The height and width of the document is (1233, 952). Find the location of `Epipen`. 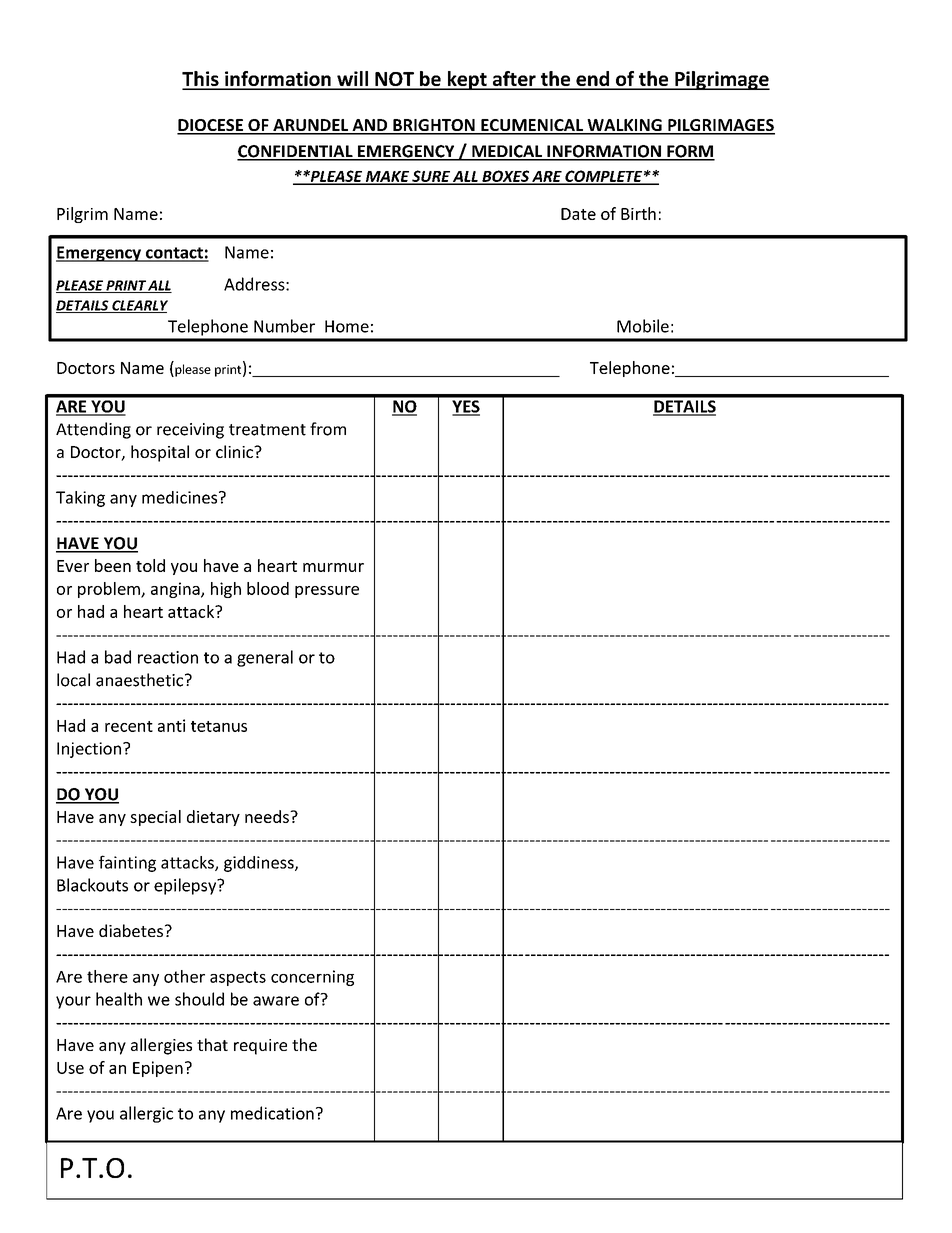

Epipen is located at coordinates (158, 1069).
